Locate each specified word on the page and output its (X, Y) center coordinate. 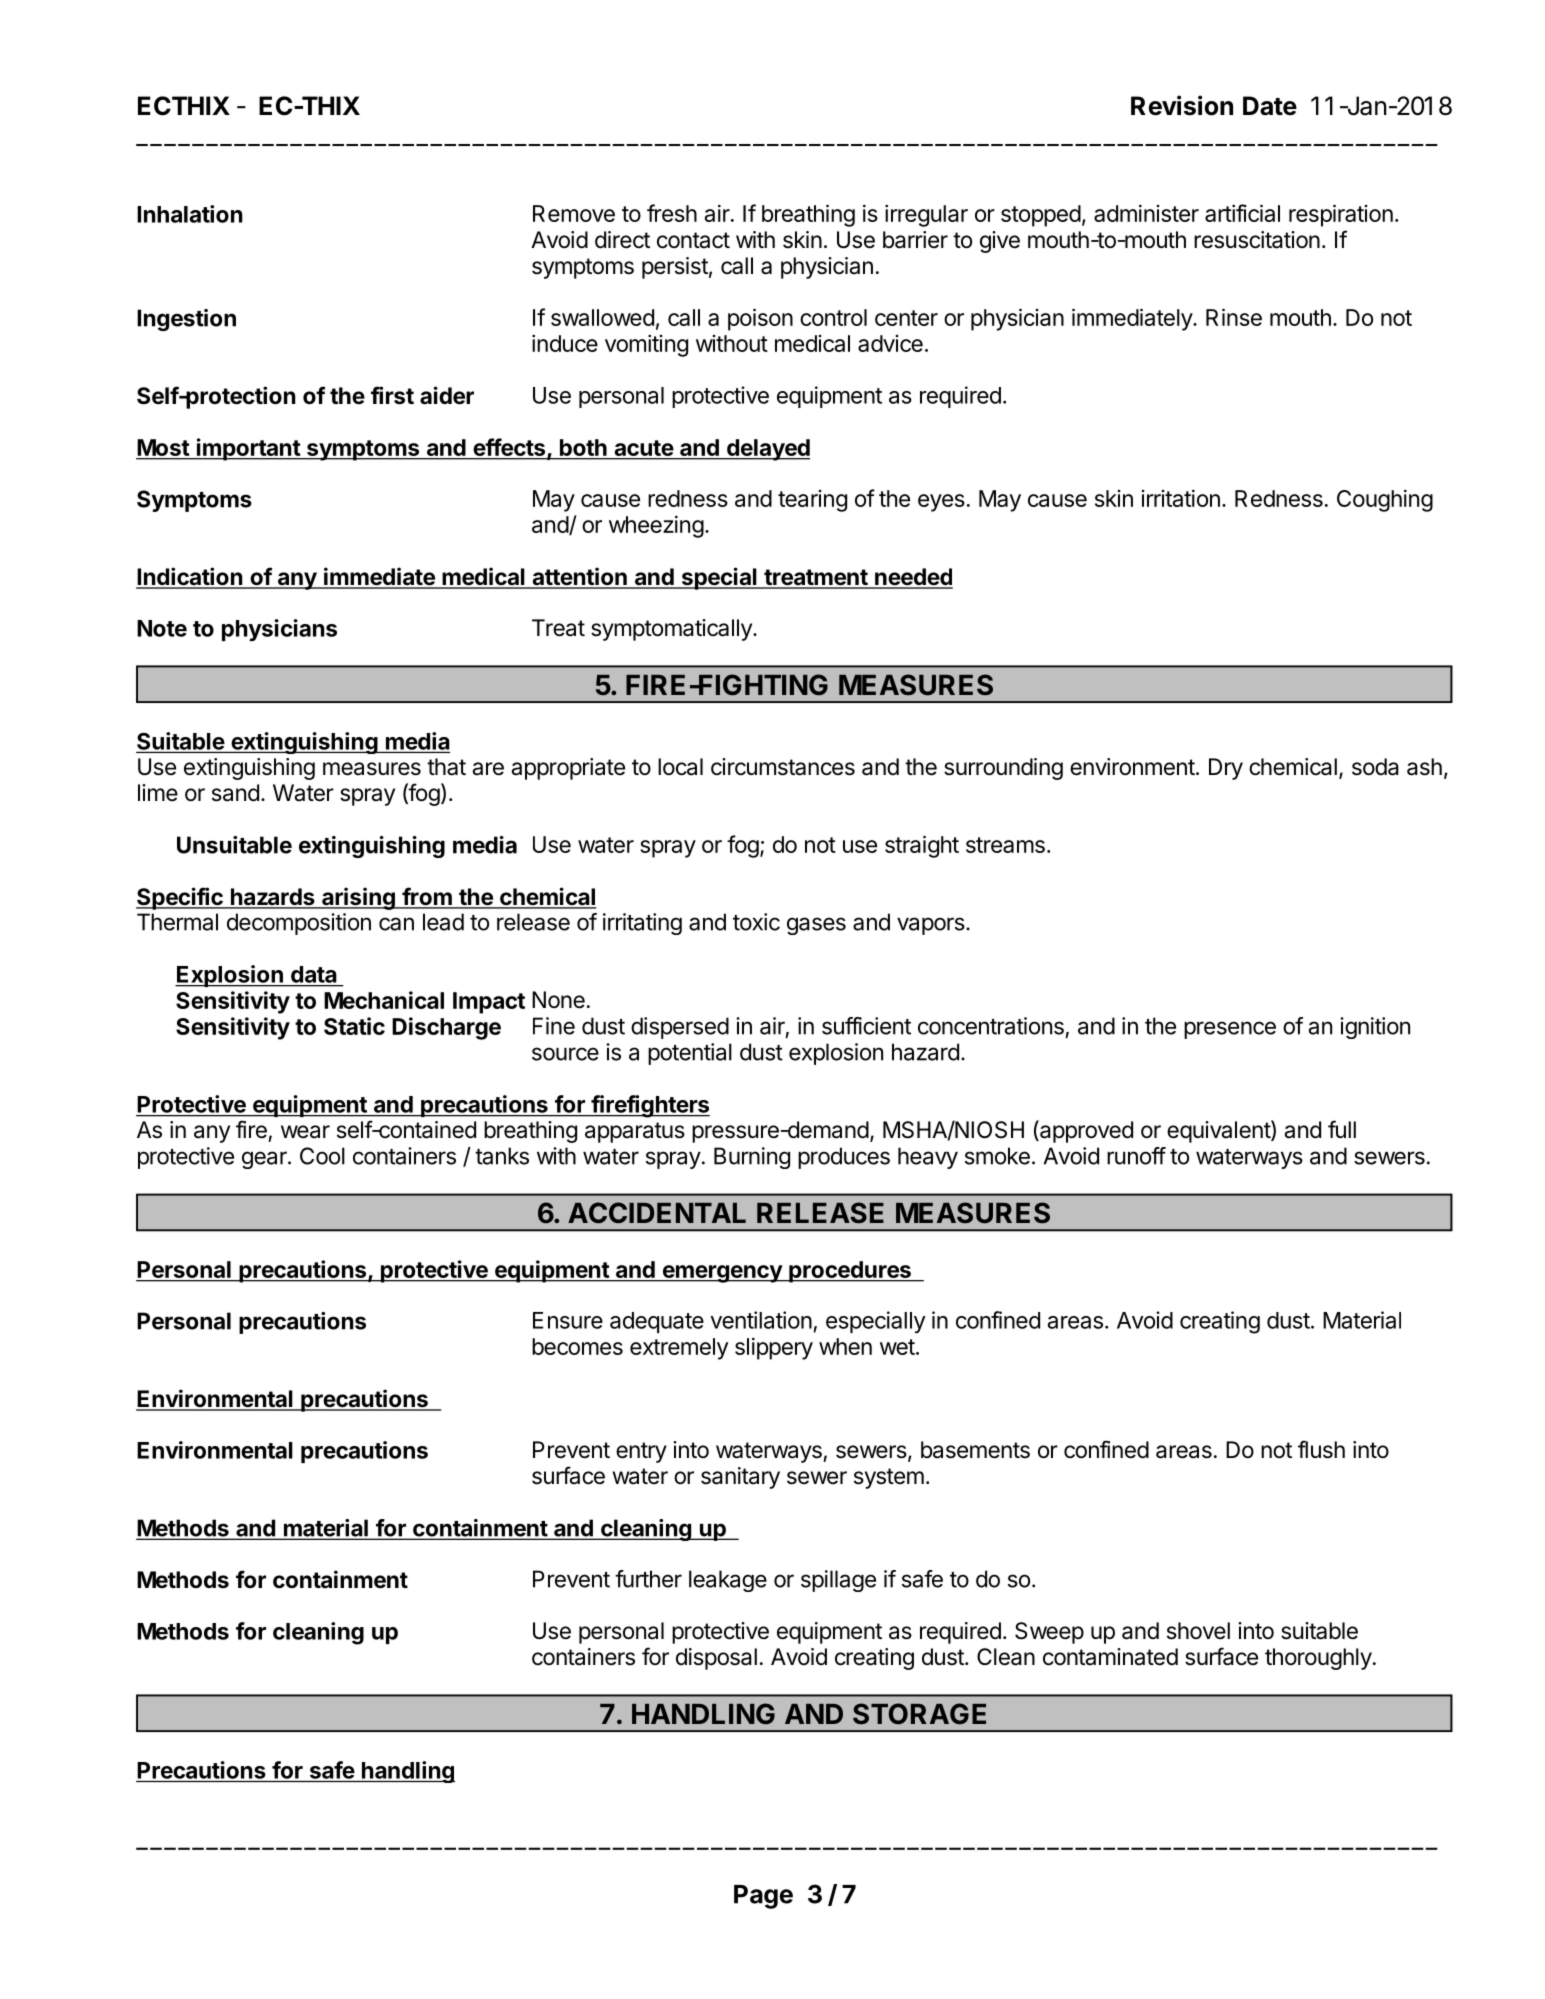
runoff (1136, 1156)
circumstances (783, 767)
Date (1270, 106)
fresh (672, 213)
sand (235, 793)
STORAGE (919, 1714)
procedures (850, 1272)
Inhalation (190, 214)
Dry (1226, 769)
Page (763, 1897)
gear (265, 1160)
